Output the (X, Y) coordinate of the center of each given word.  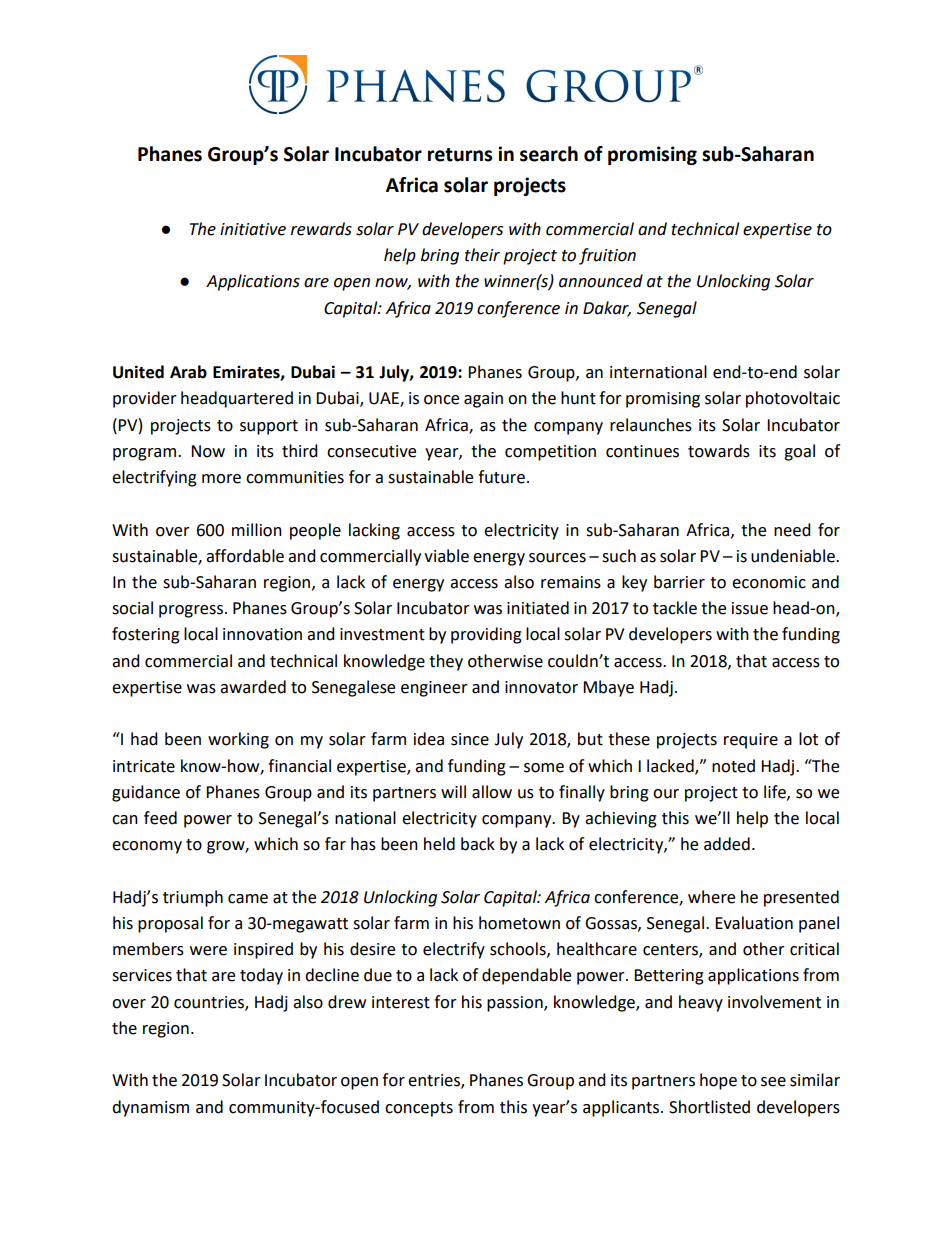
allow (492, 792)
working (238, 740)
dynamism (150, 1108)
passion (516, 1004)
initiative (253, 229)
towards (719, 451)
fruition (607, 256)
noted (733, 766)
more (221, 479)
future (501, 477)
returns (460, 155)
